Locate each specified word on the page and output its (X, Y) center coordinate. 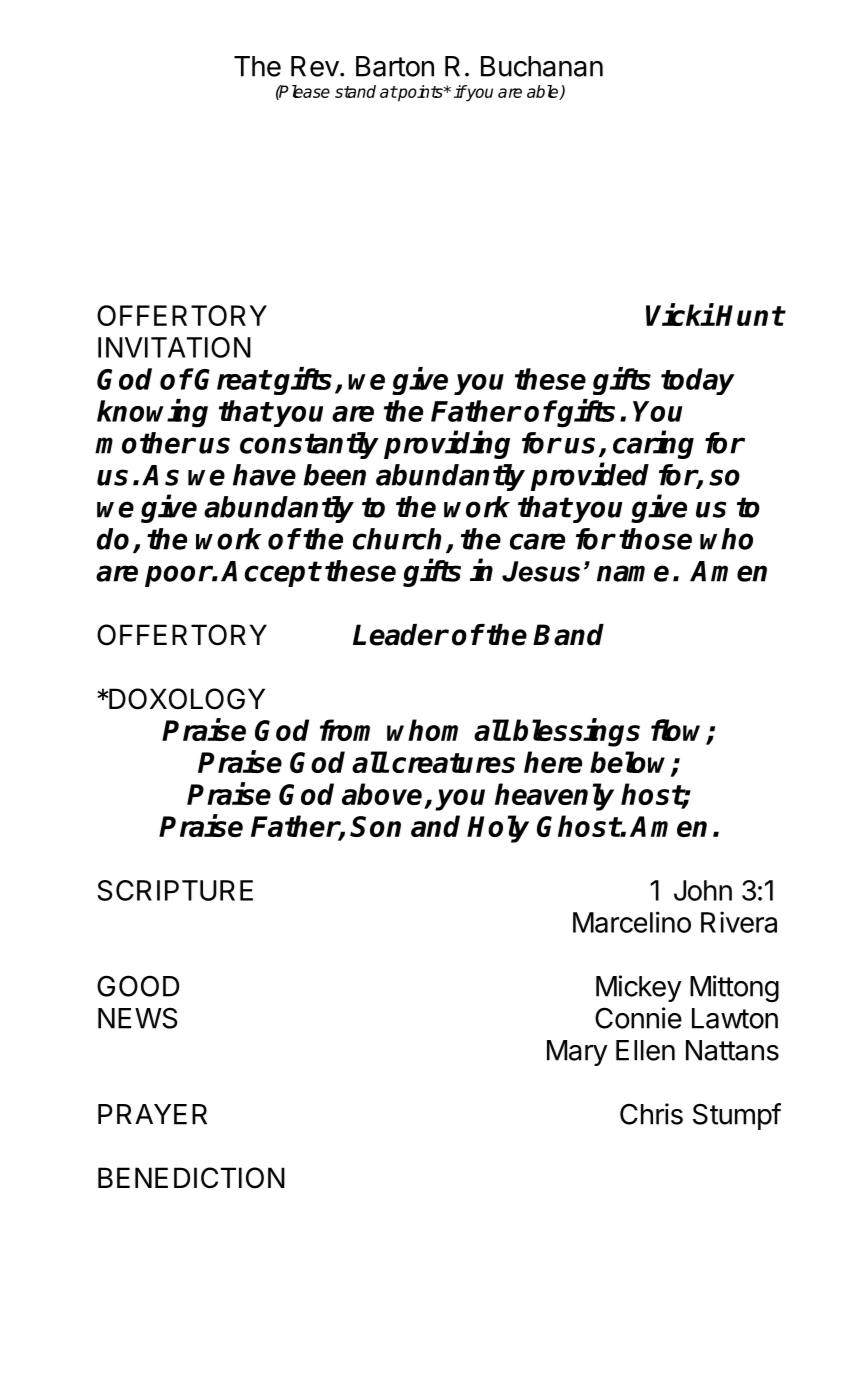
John (703, 890)
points (420, 93)
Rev (315, 66)
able (544, 92)
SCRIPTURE (175, 890)
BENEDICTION (191, 1178)
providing (447, 445)
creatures (453, 763)
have (264, 475)
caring (653, 445)
